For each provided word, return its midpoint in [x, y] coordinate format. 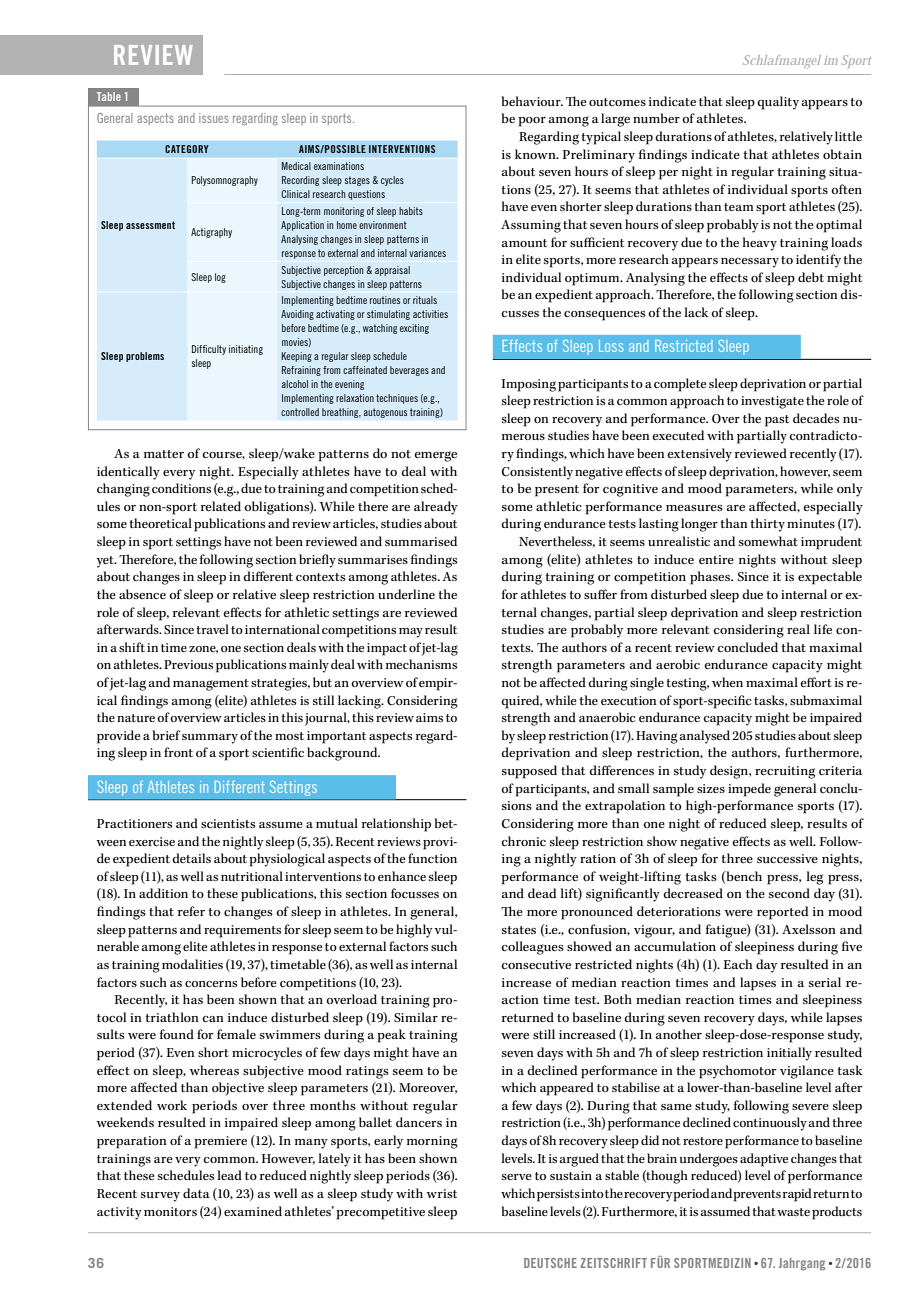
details [191, 858]
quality [778, 103]
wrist [442, 1193]
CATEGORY [187, 149]
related [221, 506]
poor [532, 122]
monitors [170, 1211]
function [432, 858]
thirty [767, 525]
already [436, 508]
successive [787, 858]
